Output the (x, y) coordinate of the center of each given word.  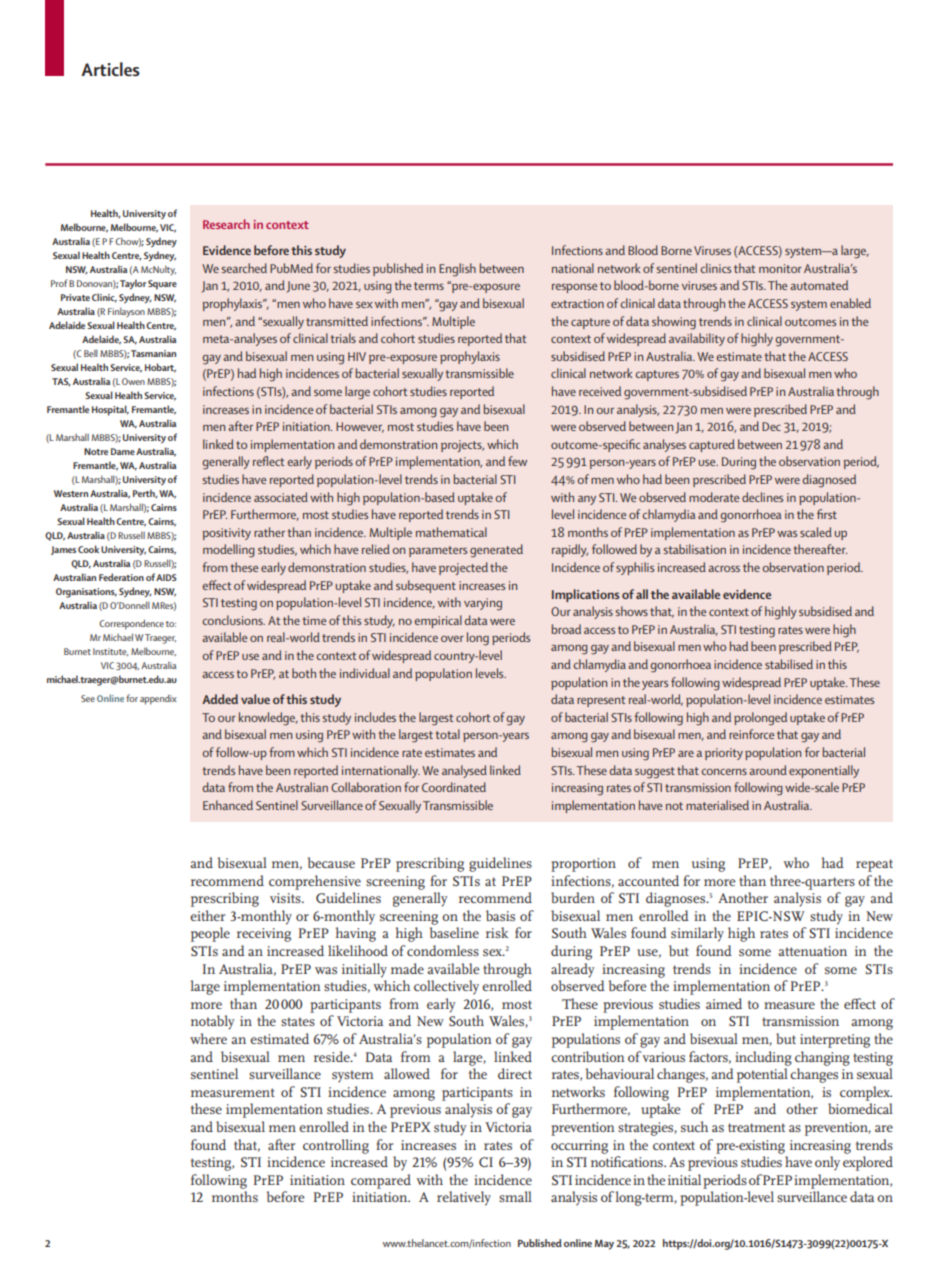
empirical (438, 621)
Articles (110, 69)
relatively (464, 1198)
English (457, 270)
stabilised (789, 664)
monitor (780, 268)
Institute (111, 652)
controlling (336, 1146)
